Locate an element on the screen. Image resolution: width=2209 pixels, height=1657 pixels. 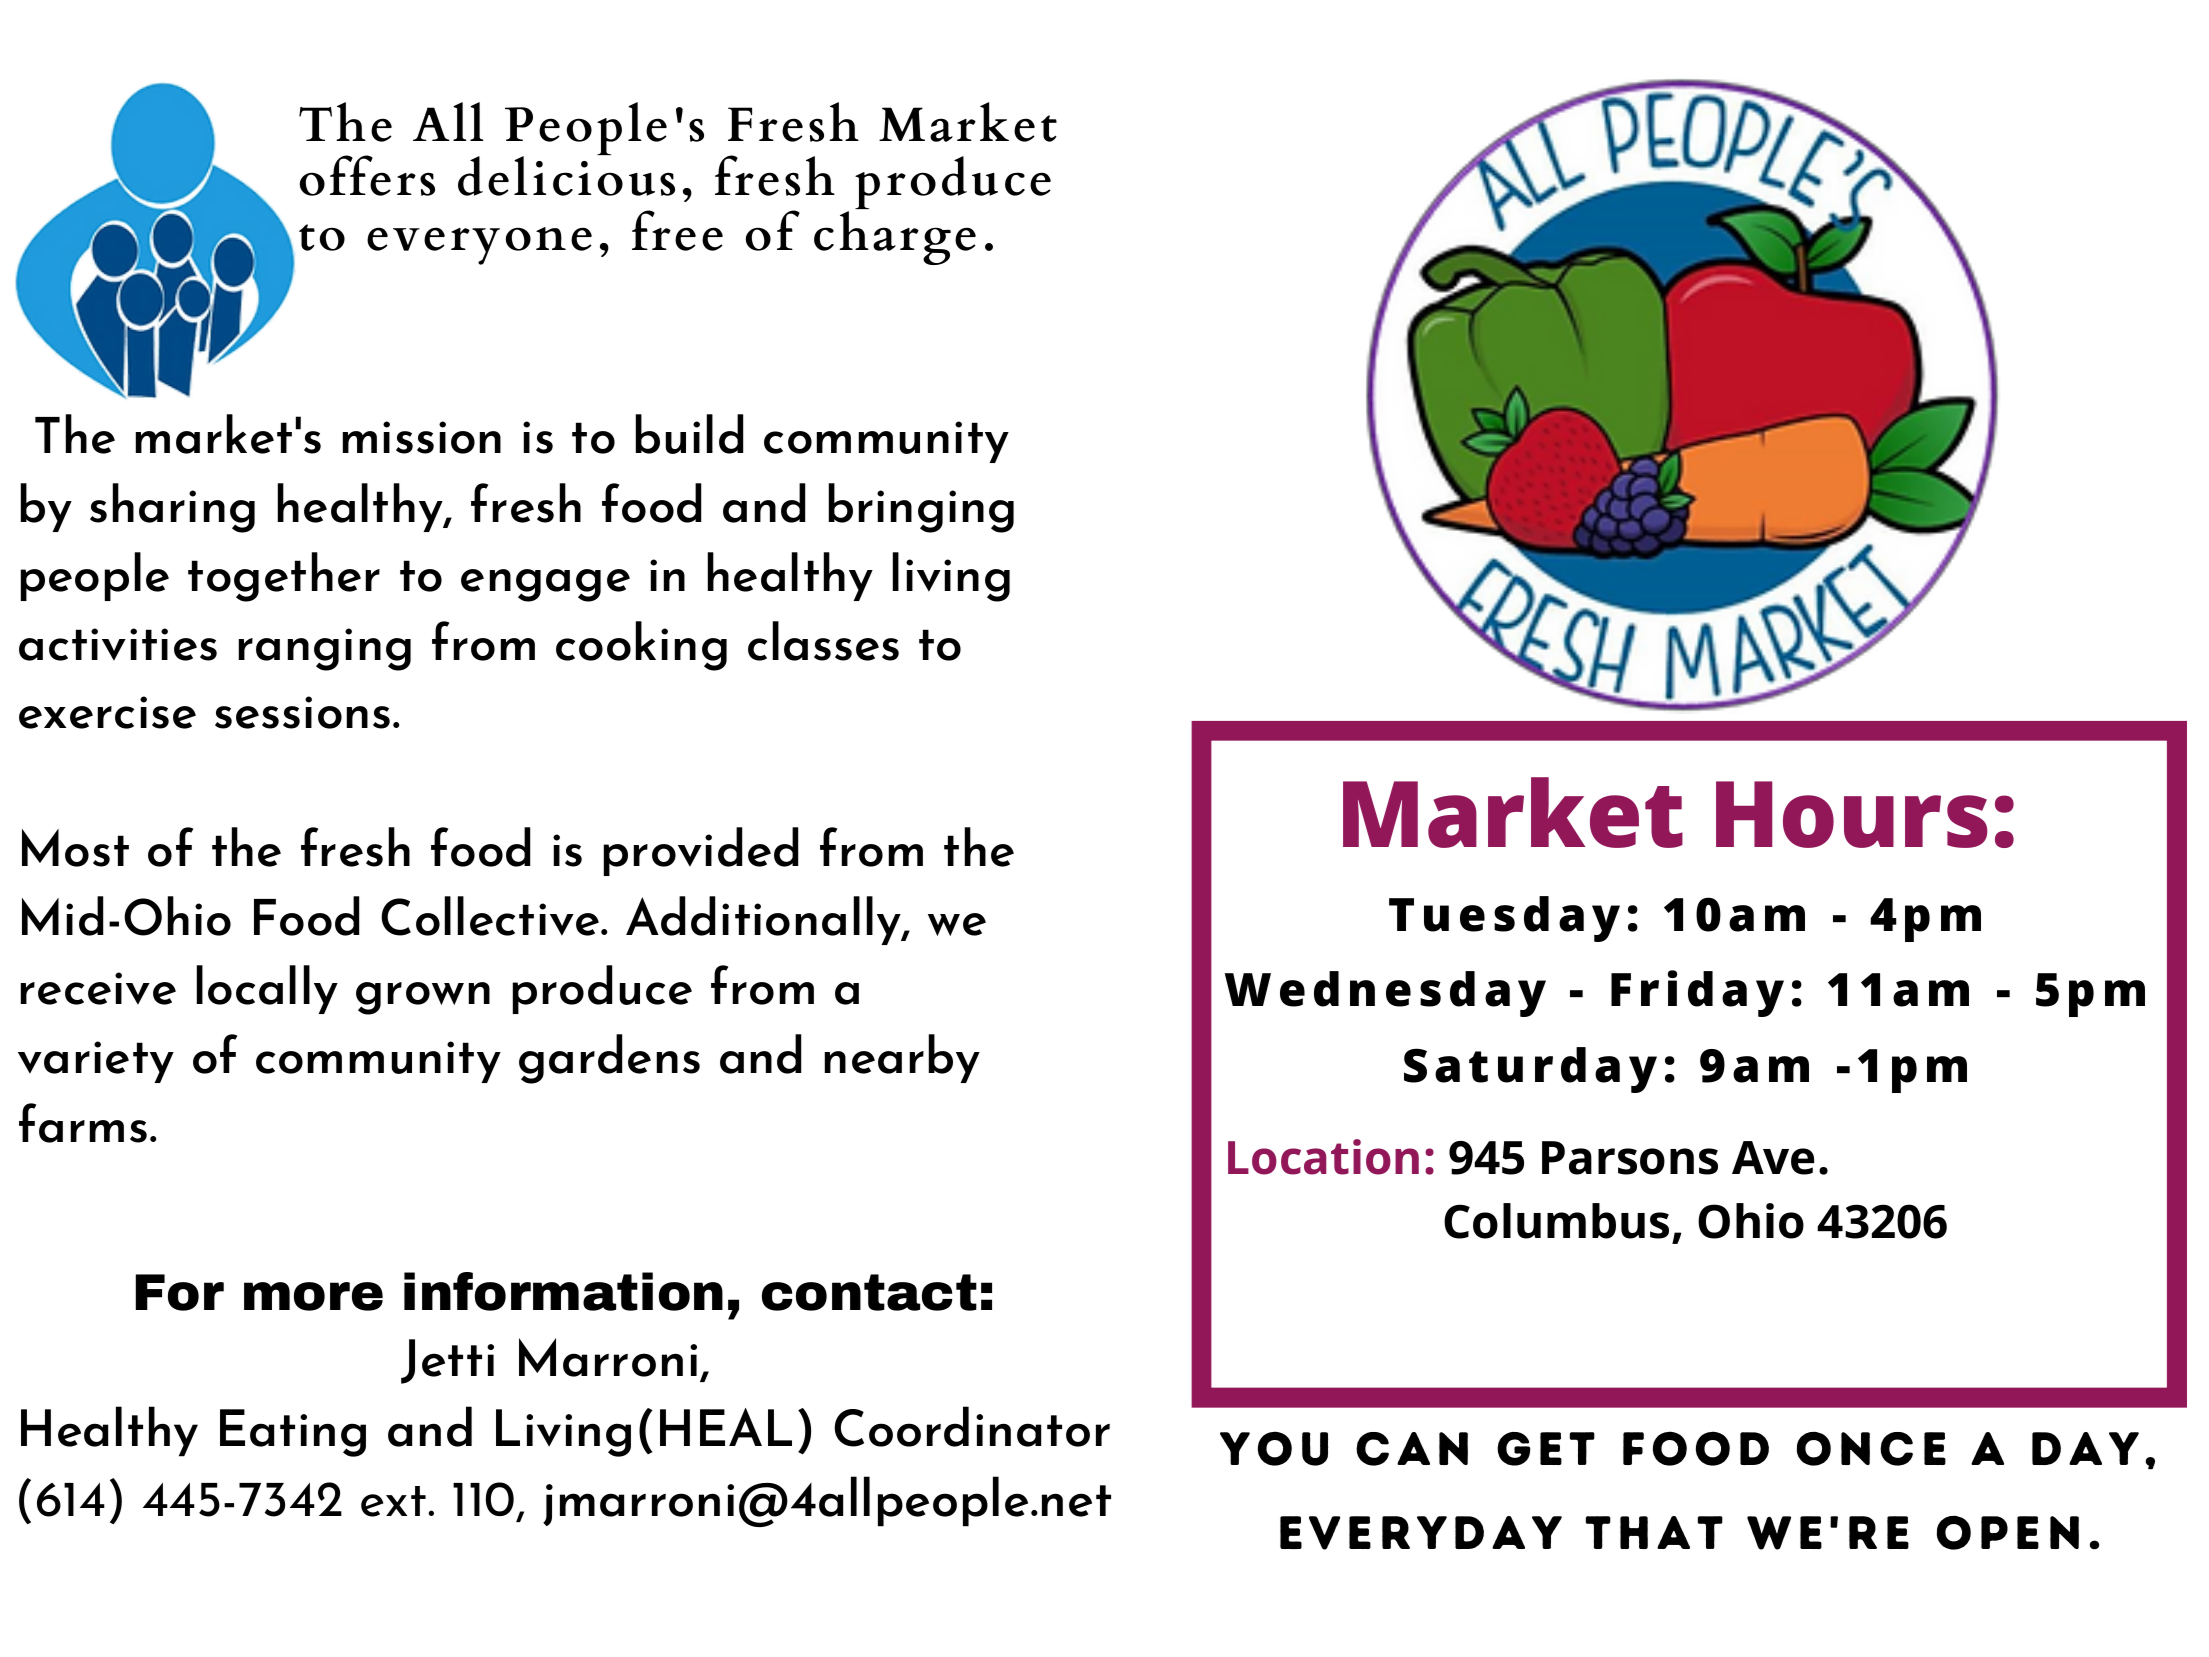
Hours is located at coordinates (1851, 814).
